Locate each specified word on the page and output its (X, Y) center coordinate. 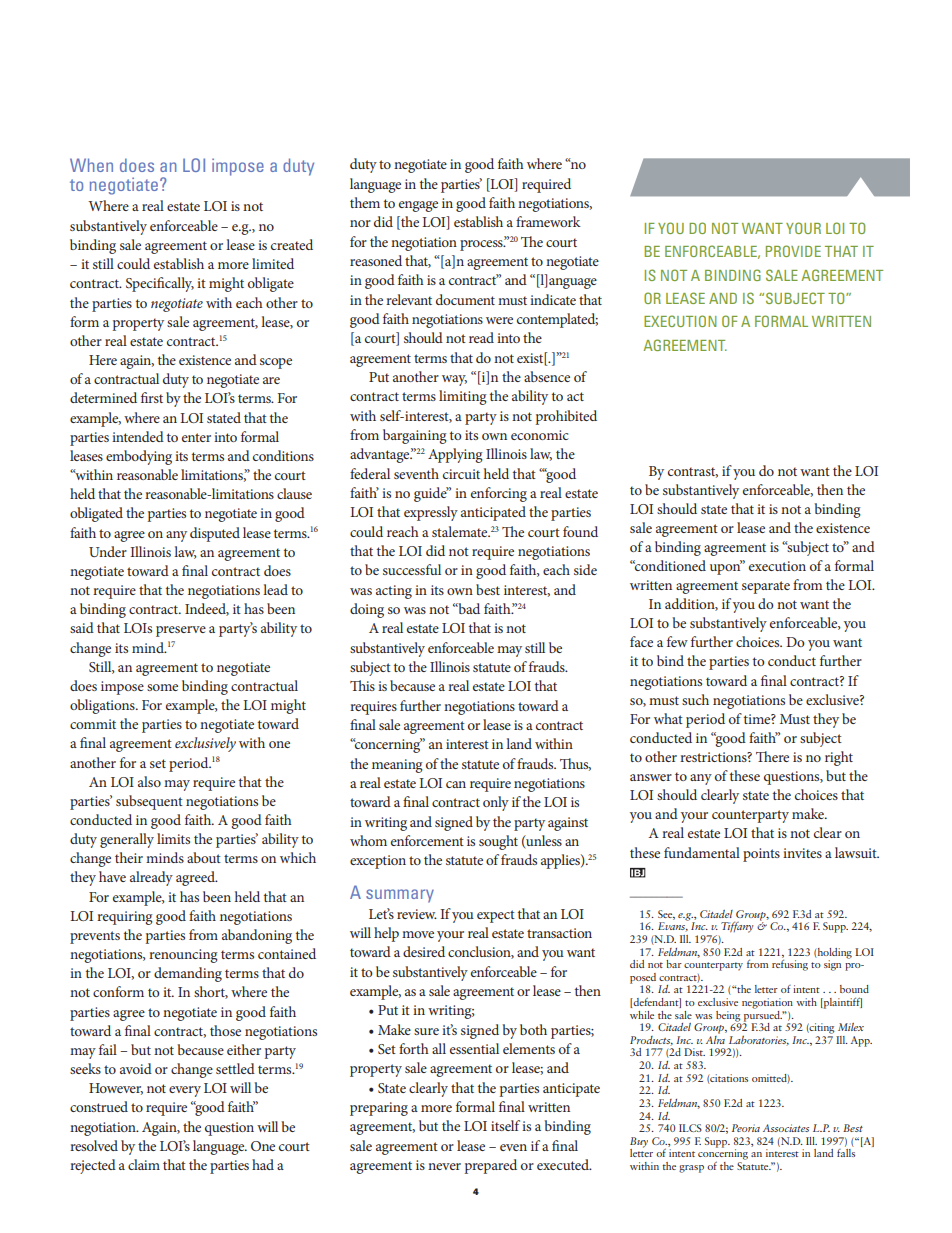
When (91, 165)
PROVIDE (793, 251)
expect (496, 916)
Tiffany (737, 927)
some (162, 687)
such (695, 699)
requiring (125, 918)
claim (144, 1164)
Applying (455, 455)
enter (196, 437)
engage (418, 206)
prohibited (566, 417)
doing (367, 610)
